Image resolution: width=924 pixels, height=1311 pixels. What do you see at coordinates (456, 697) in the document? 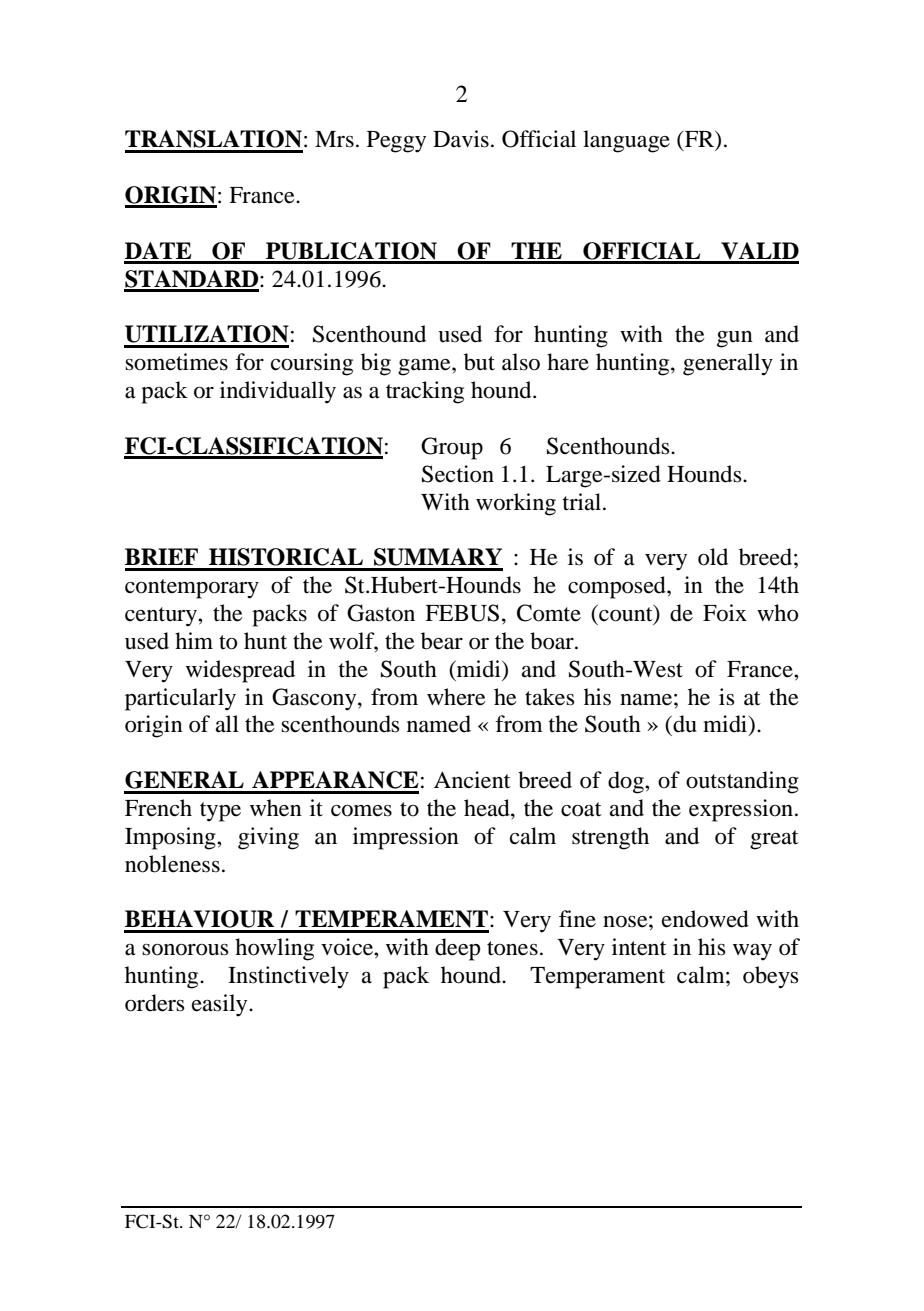
I see `where` at bounding box center [456, 697].
